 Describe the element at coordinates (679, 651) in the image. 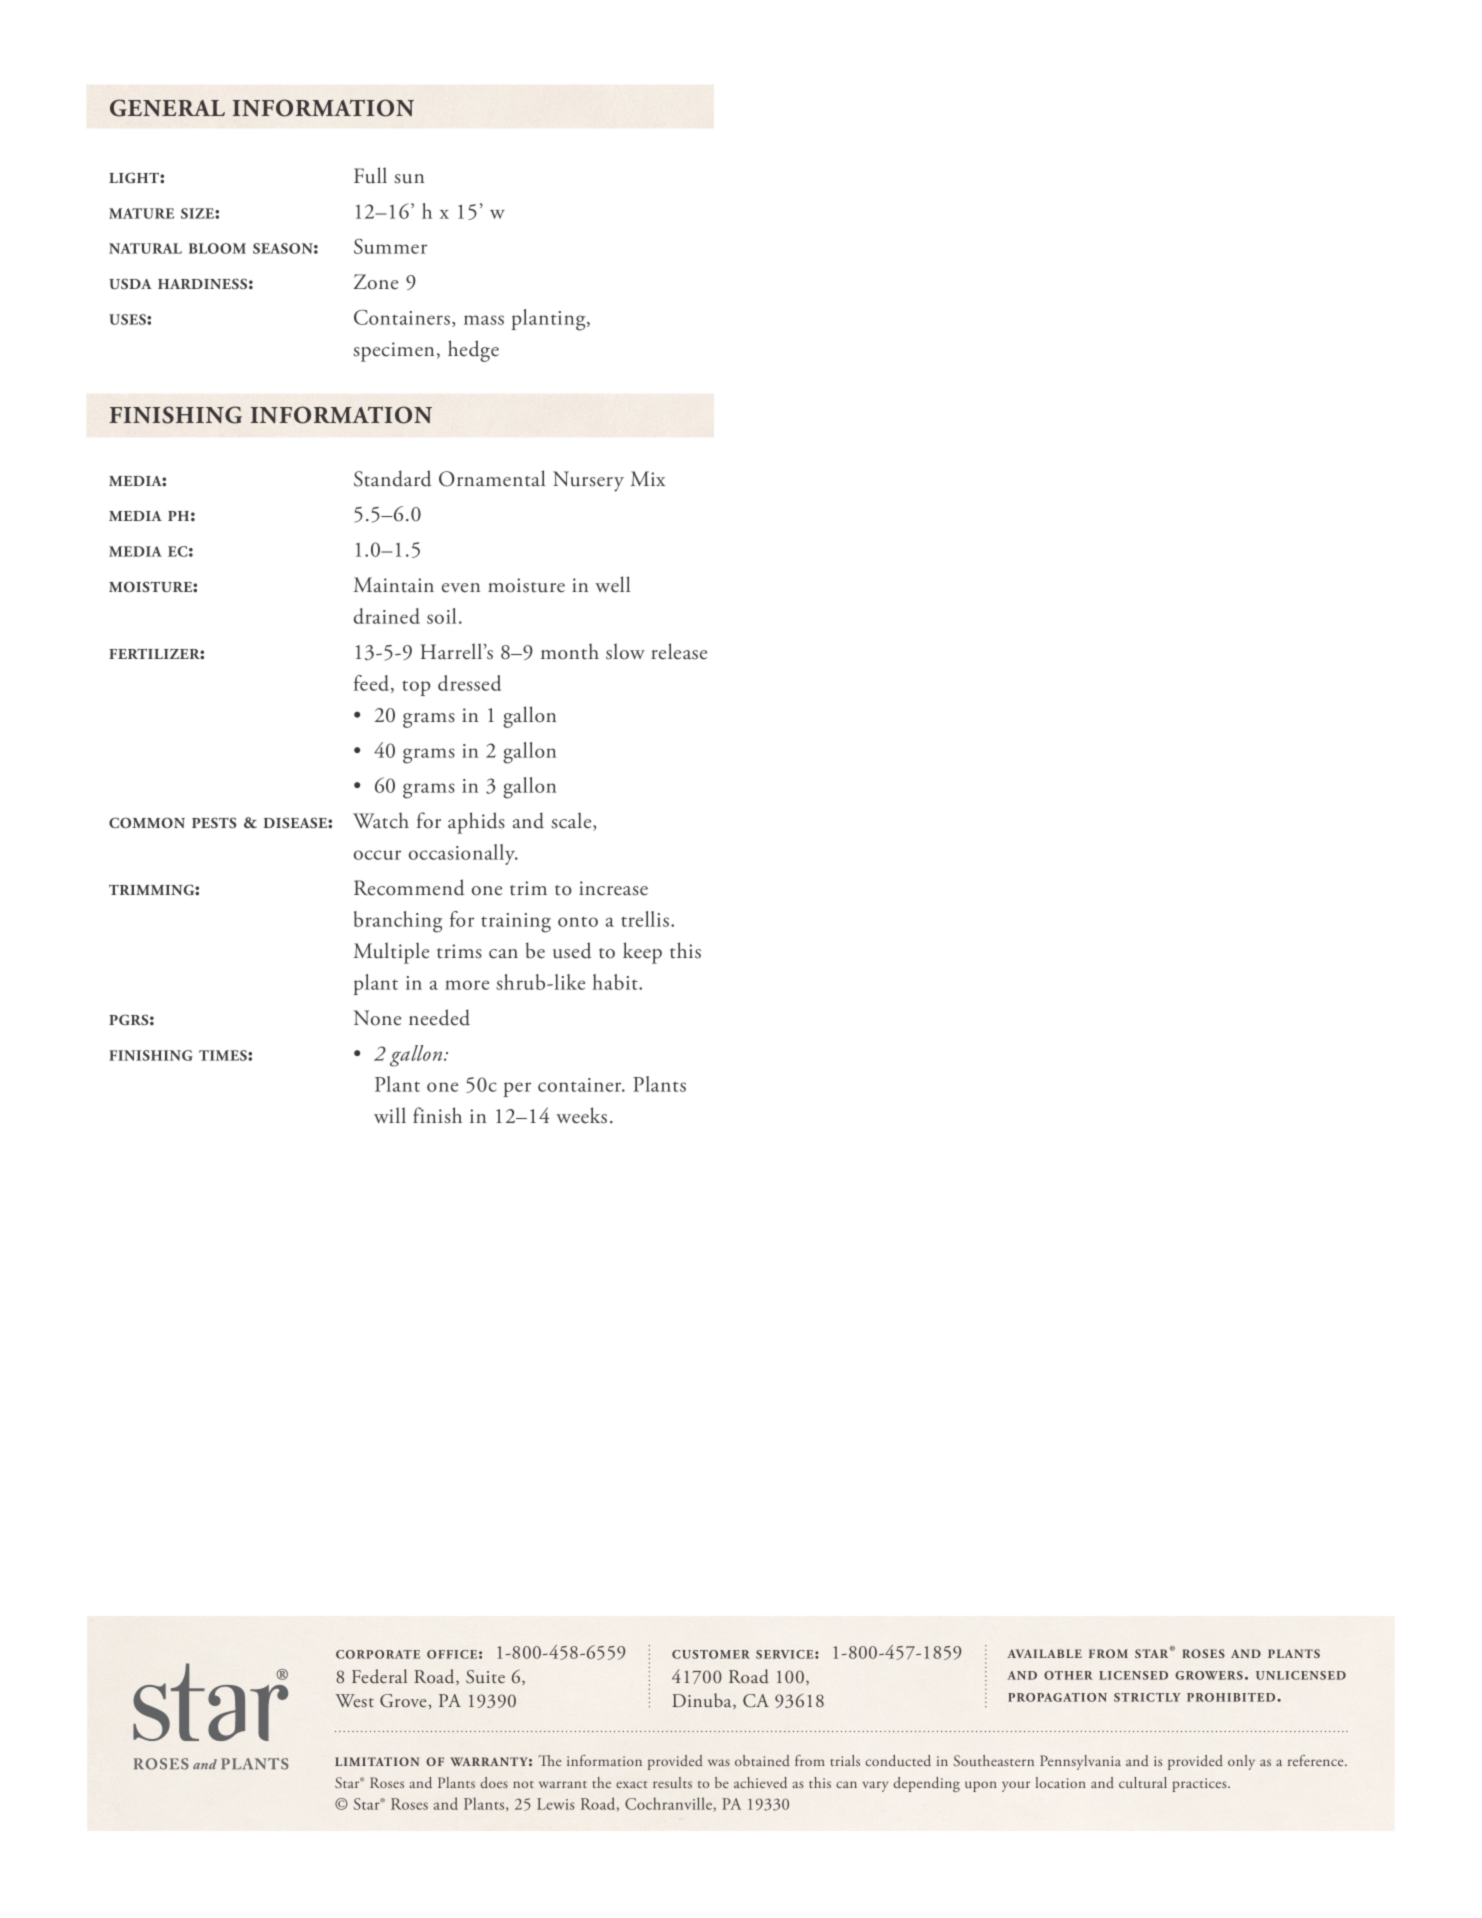

I see `release` at that location.
